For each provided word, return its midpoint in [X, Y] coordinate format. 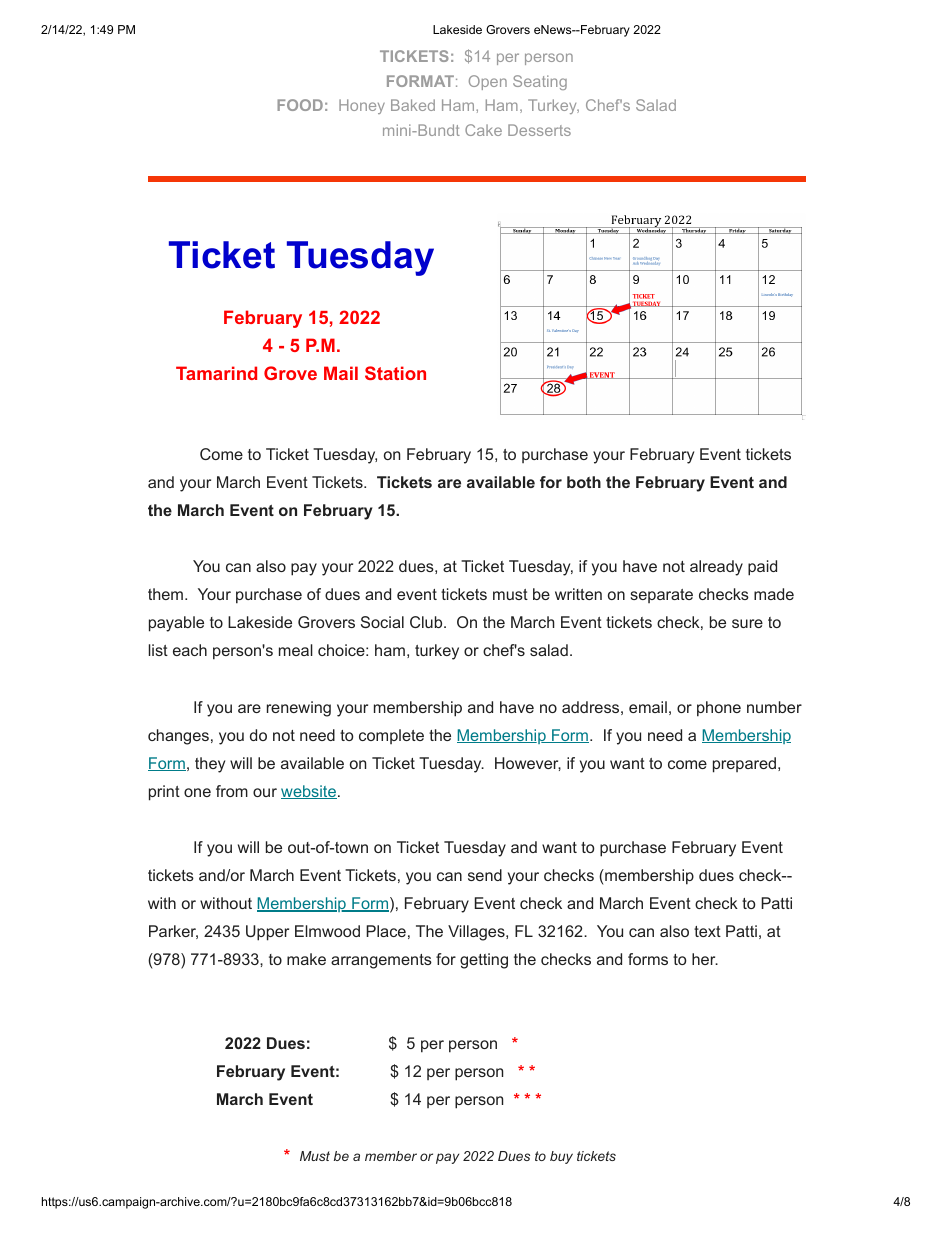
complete [391, 736]
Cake [483, 130]
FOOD [300, 105]
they [210, 765]
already [716, 568]
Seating [540, 82]
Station [395, 373]
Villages [477, 933]
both [584, 482]
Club [426, 622]
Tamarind [216, 373]
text [707, 931]
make [306, 959]
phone [719, 709]
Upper [267, 933]
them [165, 594]
